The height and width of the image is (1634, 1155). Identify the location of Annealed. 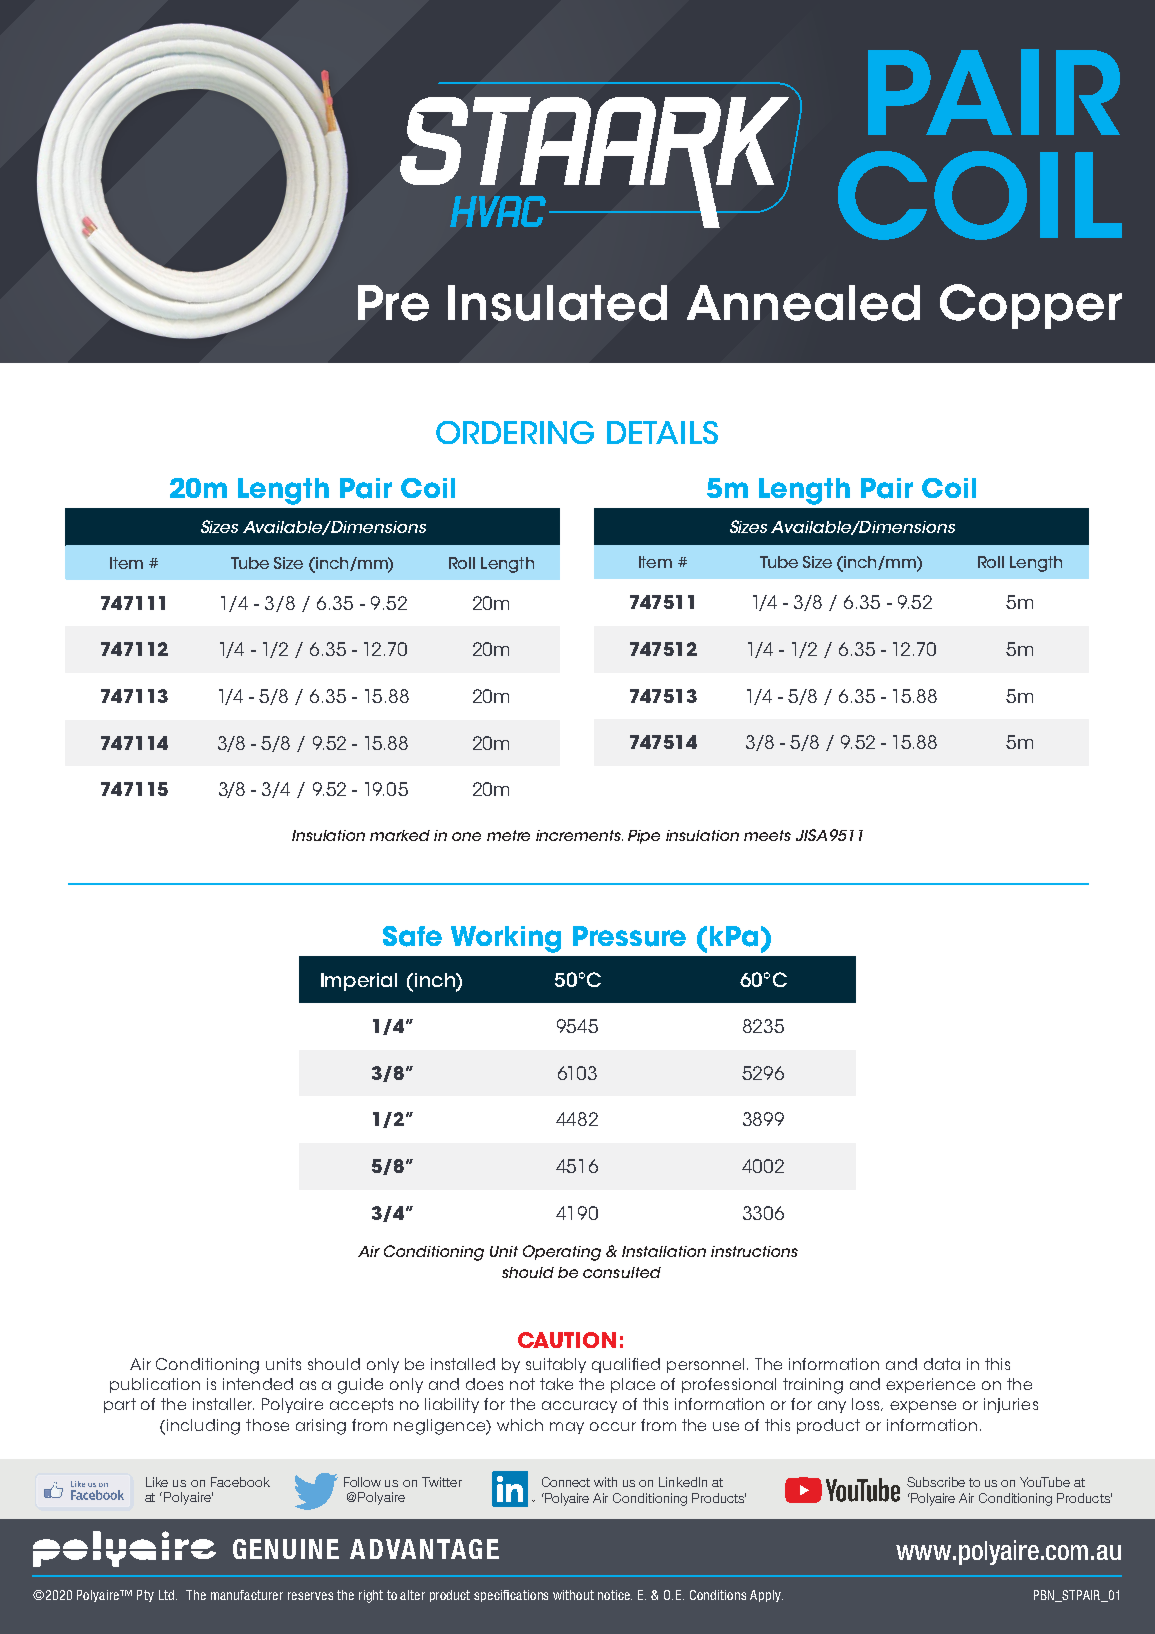
(803, 303).
